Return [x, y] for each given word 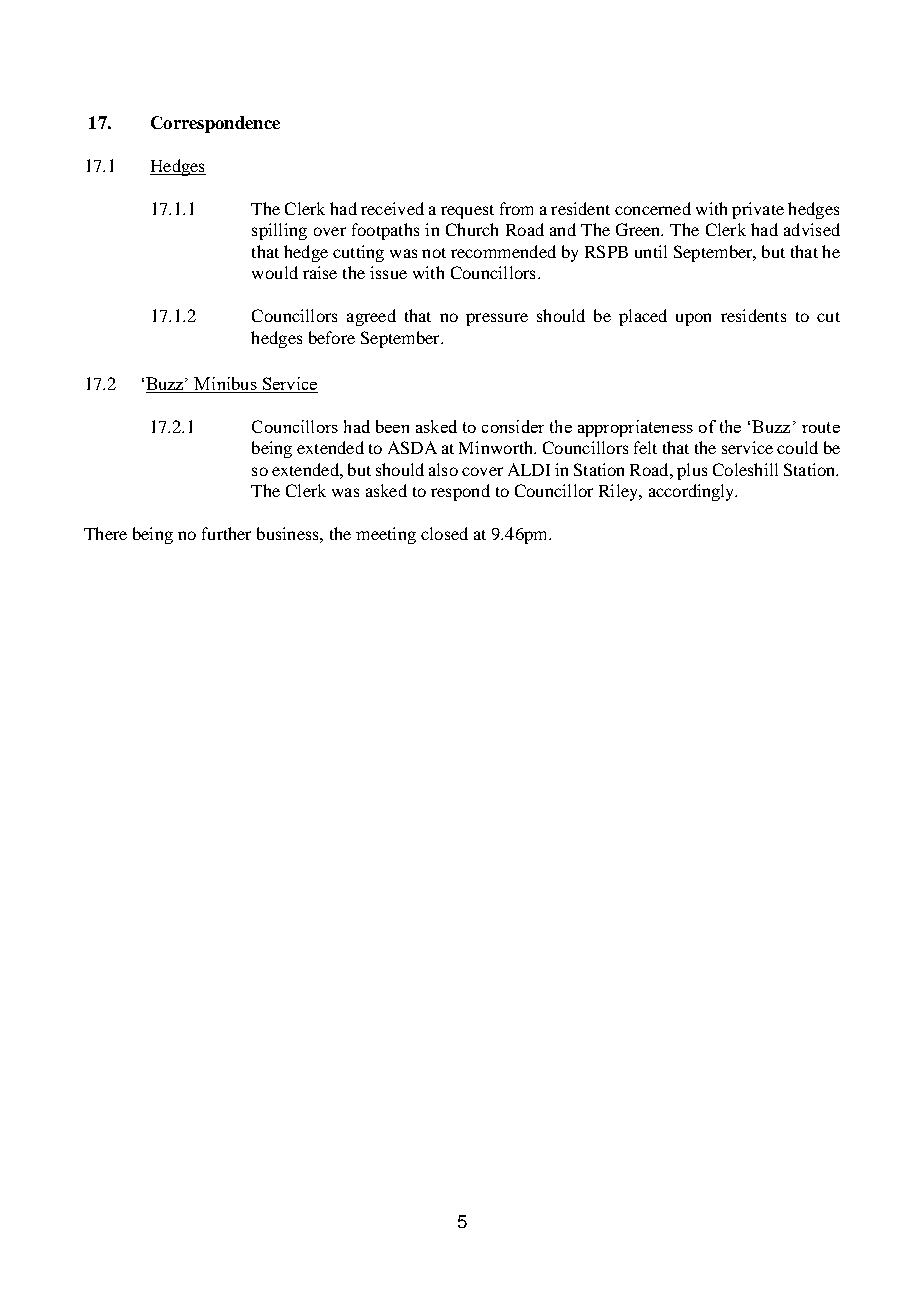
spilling [279, 231]
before [332, 337]
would [275, 272]
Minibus [226, 385]
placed [643, 317]
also [443, 469]
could [797, 447]
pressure [497, 319]
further [226, 533]
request [467, 212]
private [758, 210]
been [392, 426]
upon [693, 319]
